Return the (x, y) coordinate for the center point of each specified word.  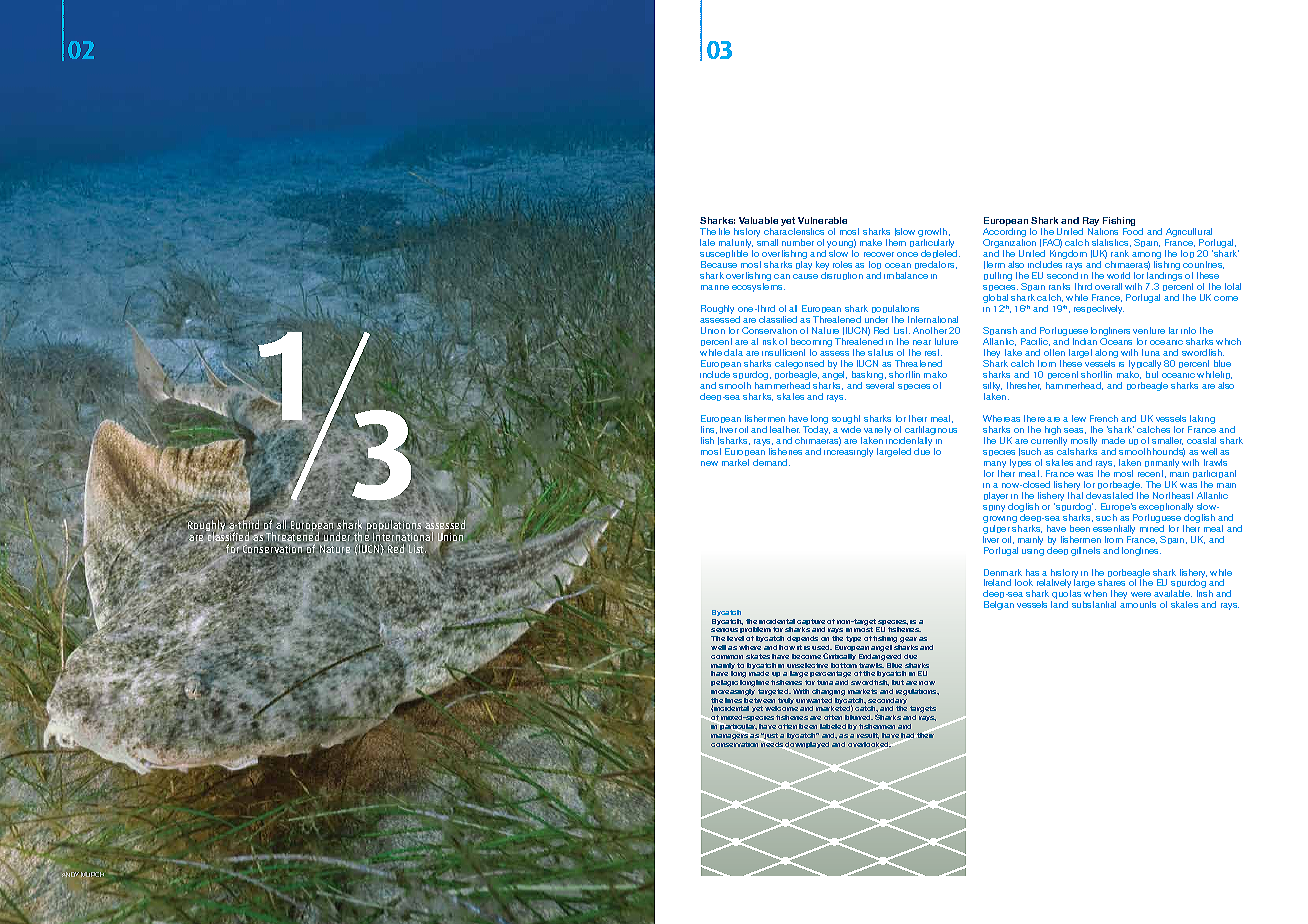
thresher (1024, 386)
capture (811, 623)
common (727, 657)
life (724, 231)
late (707, 242)
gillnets (1085, 551)
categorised (799, 366)
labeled (833, 726)
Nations (1103, 231)
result (868, 736)
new (709, 463)
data (733, 352)
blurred (859, 717)
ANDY (70, 874)
